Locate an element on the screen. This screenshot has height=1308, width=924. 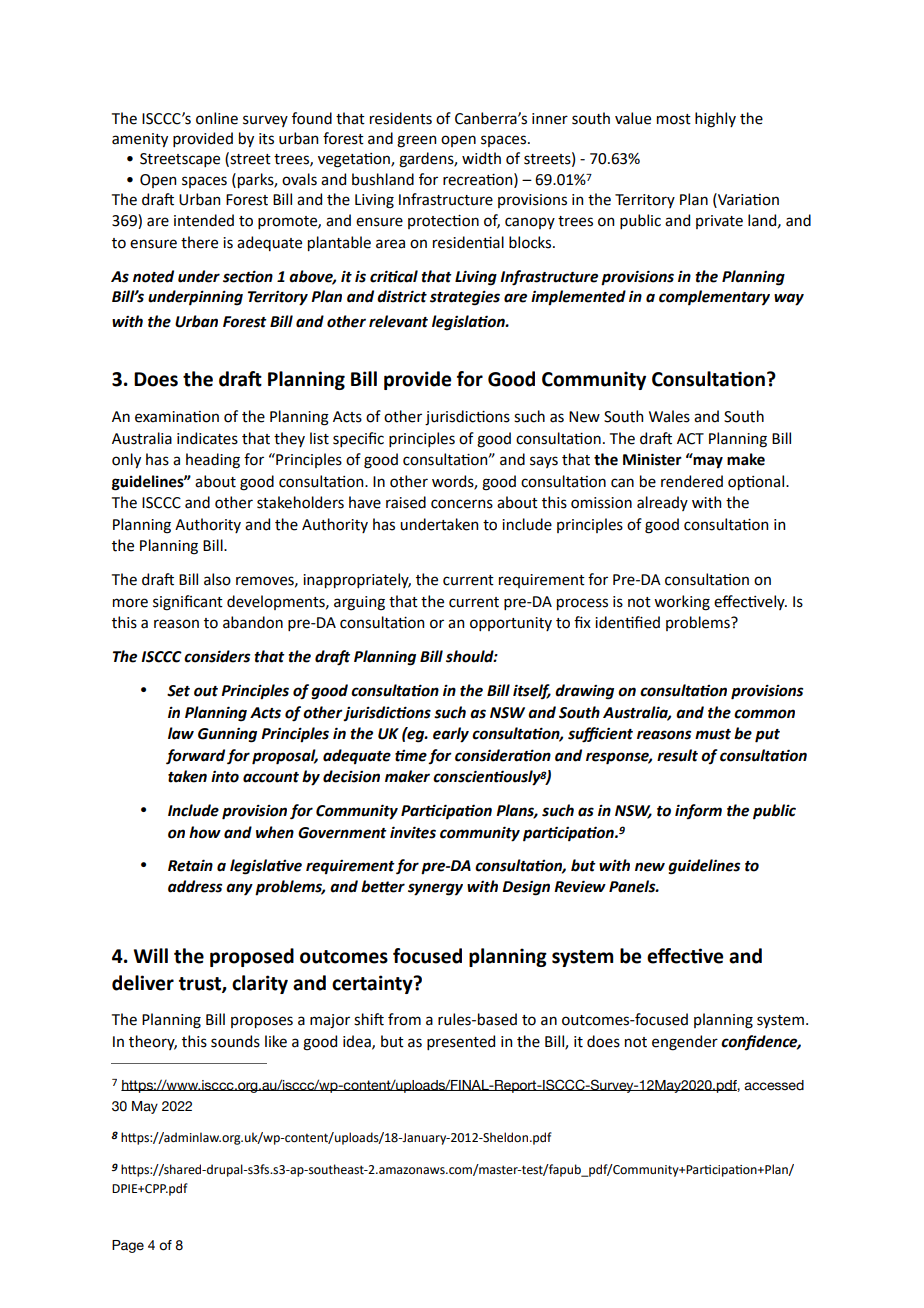
highly is located at coordinates (715, 120).
